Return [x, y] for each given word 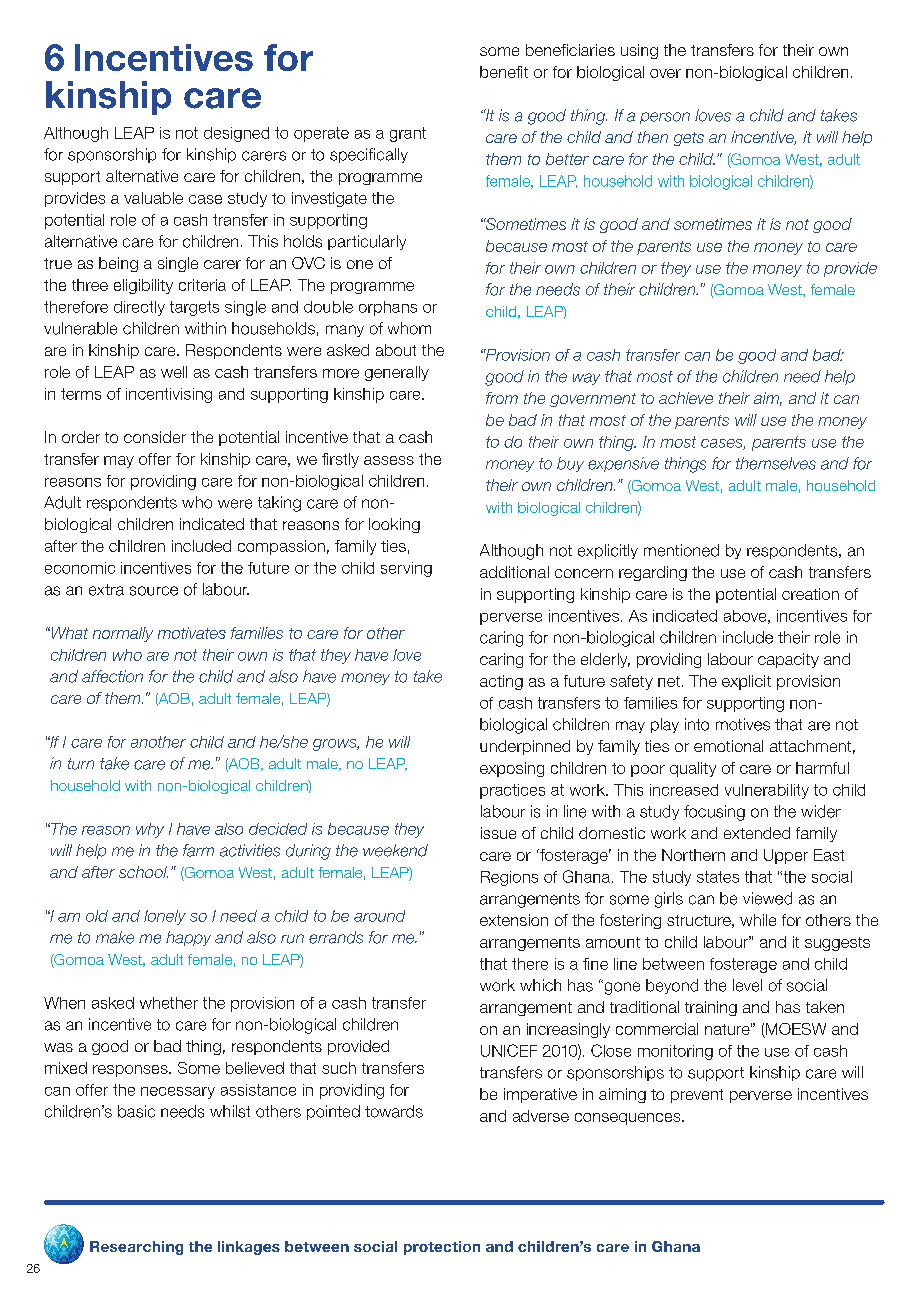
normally [123, 634]
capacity [788, 660]
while [758, 920]
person [665, 118]
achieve [686, 398]
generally [397, 373]
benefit [504, 72]
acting [501, 682]
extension [514, 920]
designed [236, 134]
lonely [165, 917]
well [174, 372]
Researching [136, 1248]
